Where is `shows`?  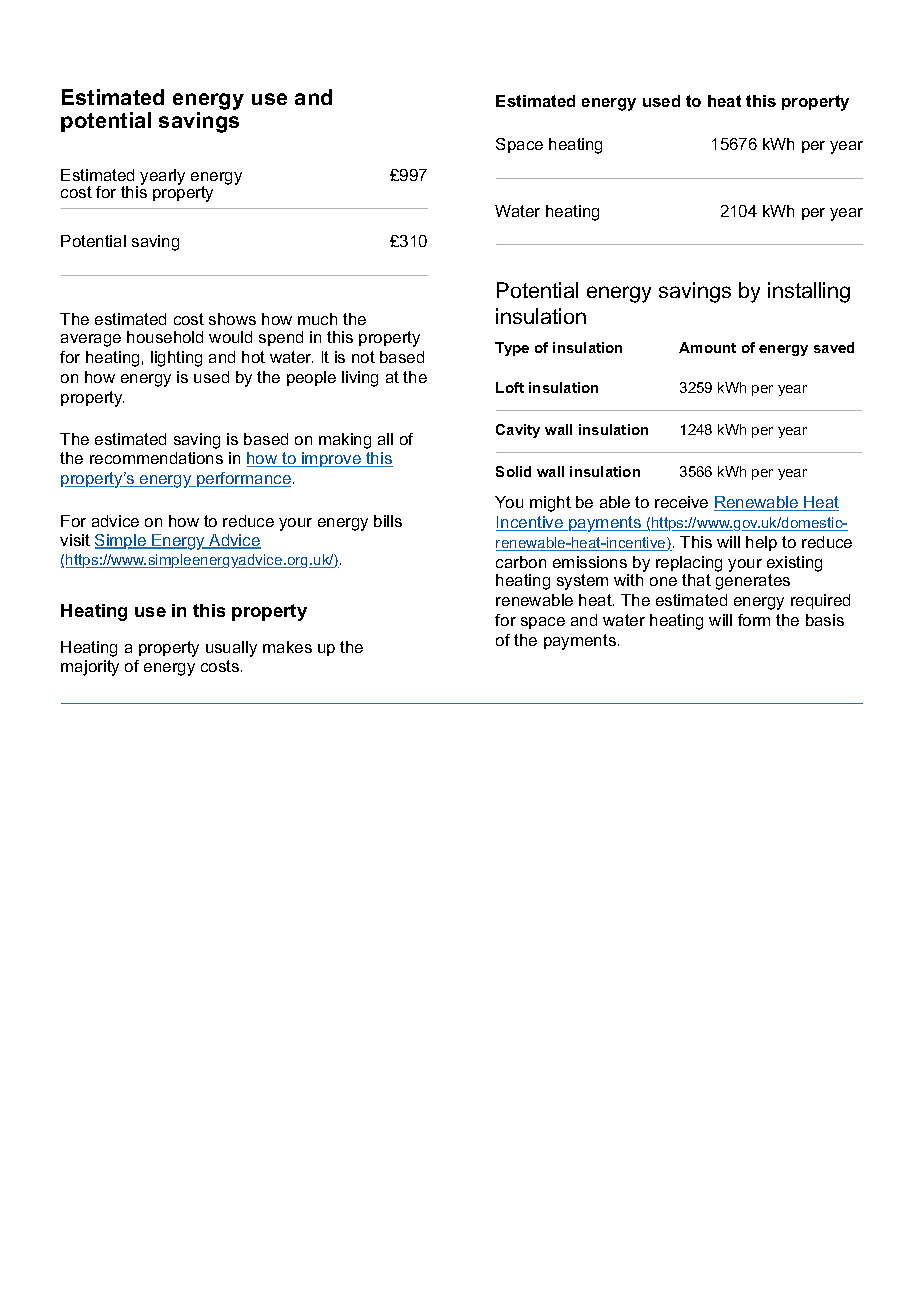 shows is located at coordinates (232, 319).
